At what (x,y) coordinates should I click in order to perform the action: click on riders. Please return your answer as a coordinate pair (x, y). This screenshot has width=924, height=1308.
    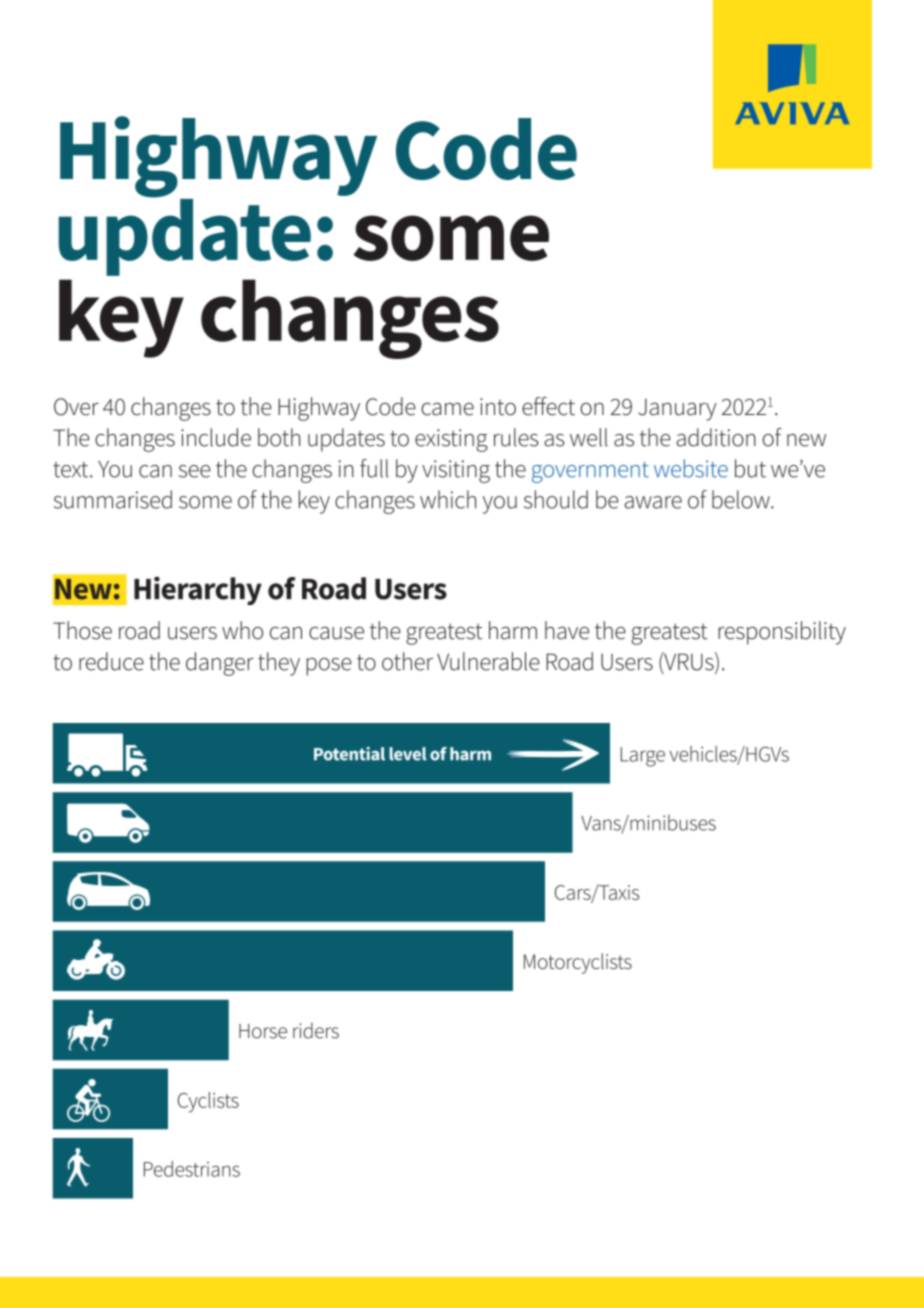
    Looking at the image, I should click on (316, 1030).
